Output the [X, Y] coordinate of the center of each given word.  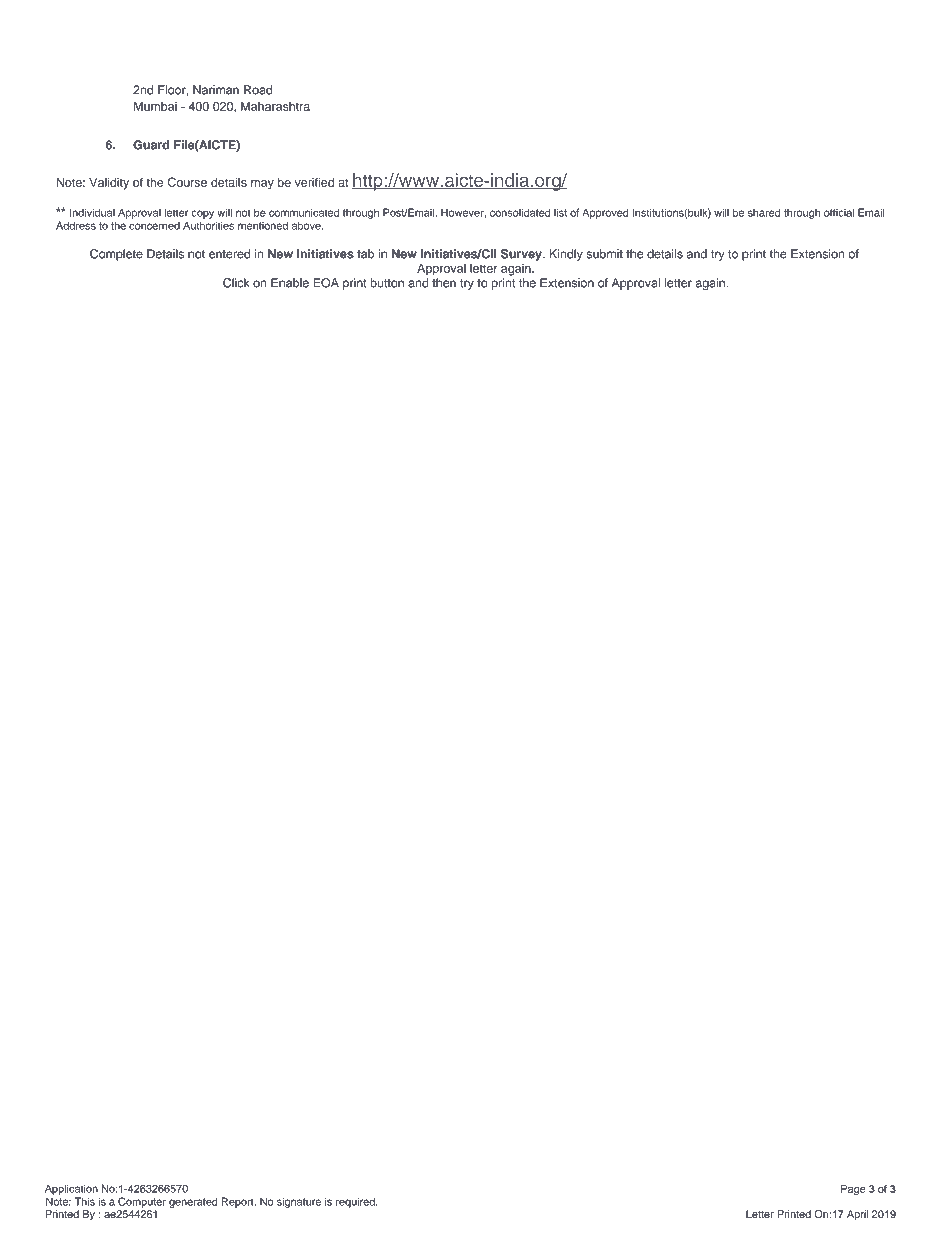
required [356, 1202]
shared [764, 212]
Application [71, 1189]
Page [853, 1190]
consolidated [520, 212]
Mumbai [155, 106]
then [444, 283]
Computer [142, 1202]
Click [236, 283]
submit [604, 254]
